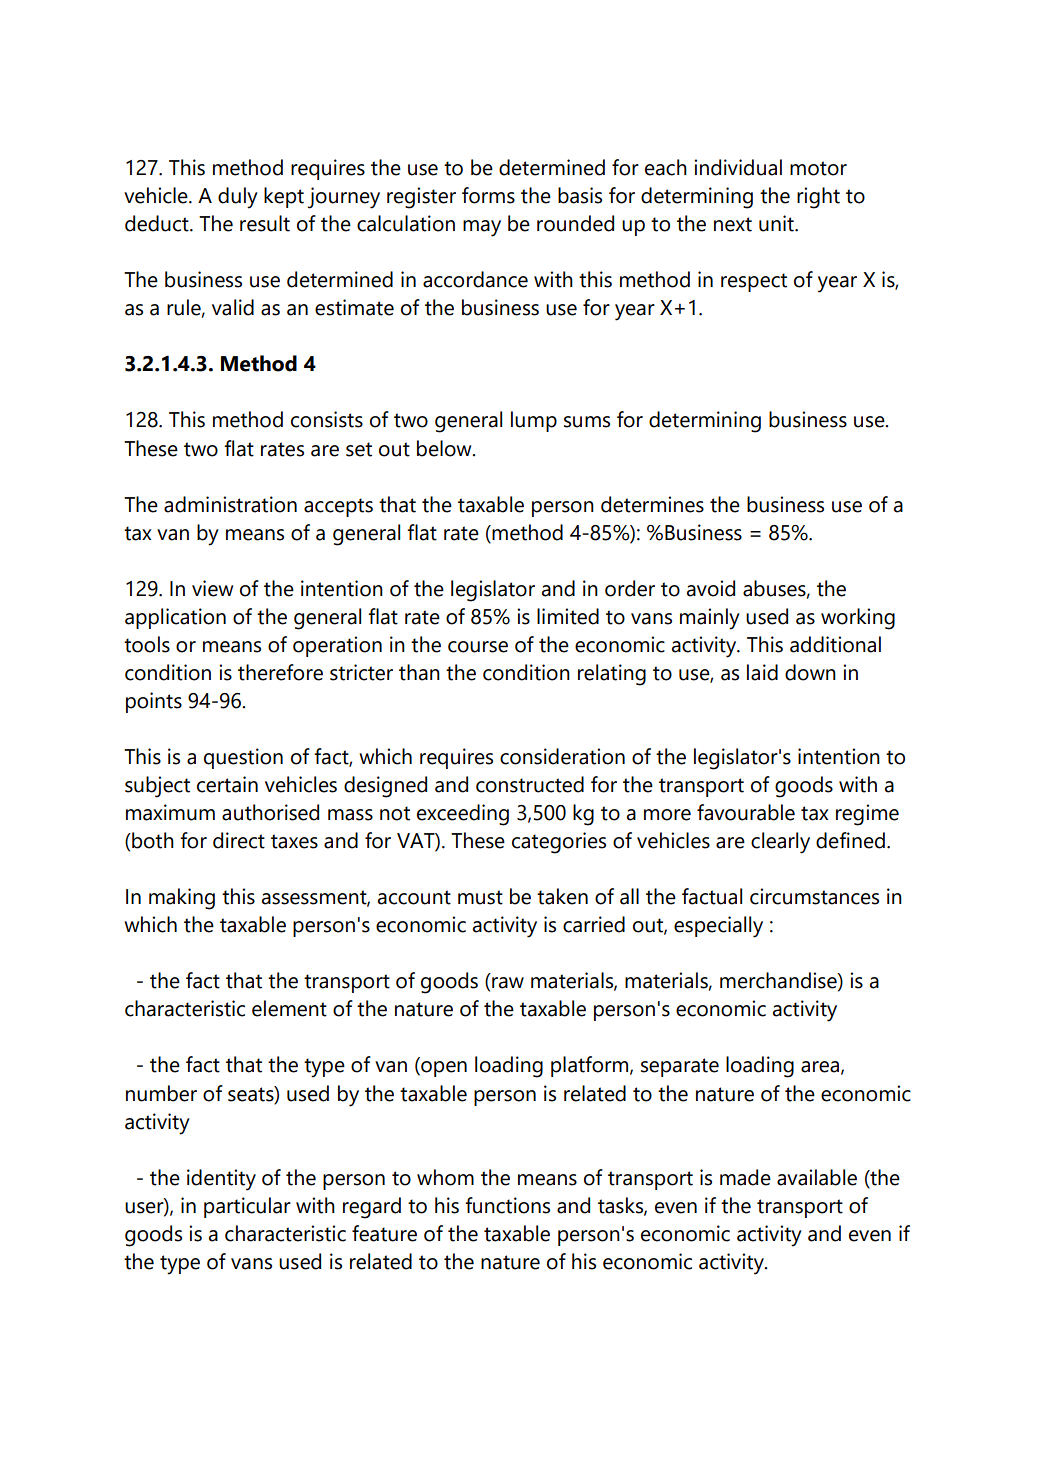 Image resolution: width=1045 pixels, height=1479 pixels. I want to click on making, so click(182, 899).
